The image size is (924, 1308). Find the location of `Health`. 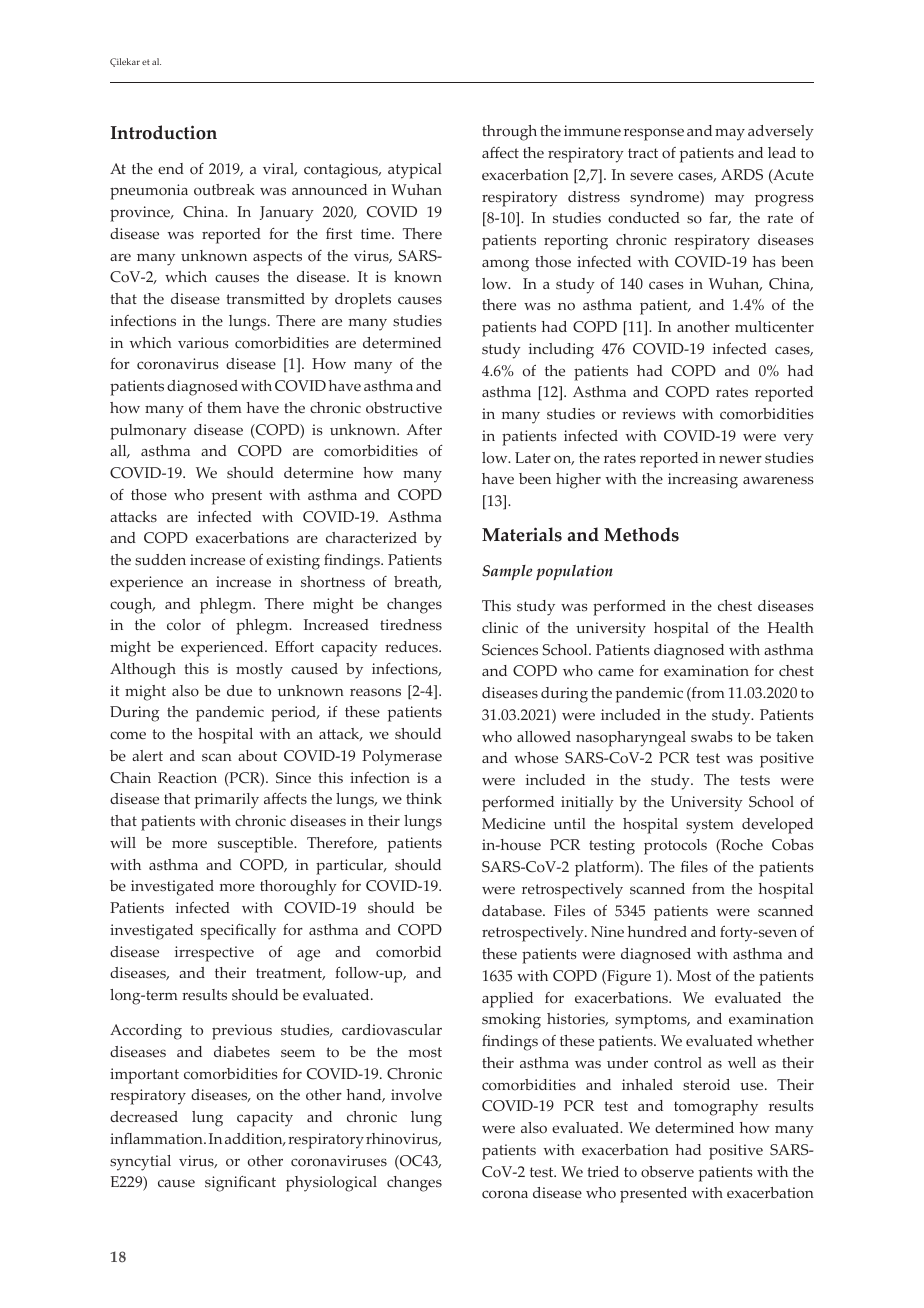

Health is located at coordinates (791, 627).
